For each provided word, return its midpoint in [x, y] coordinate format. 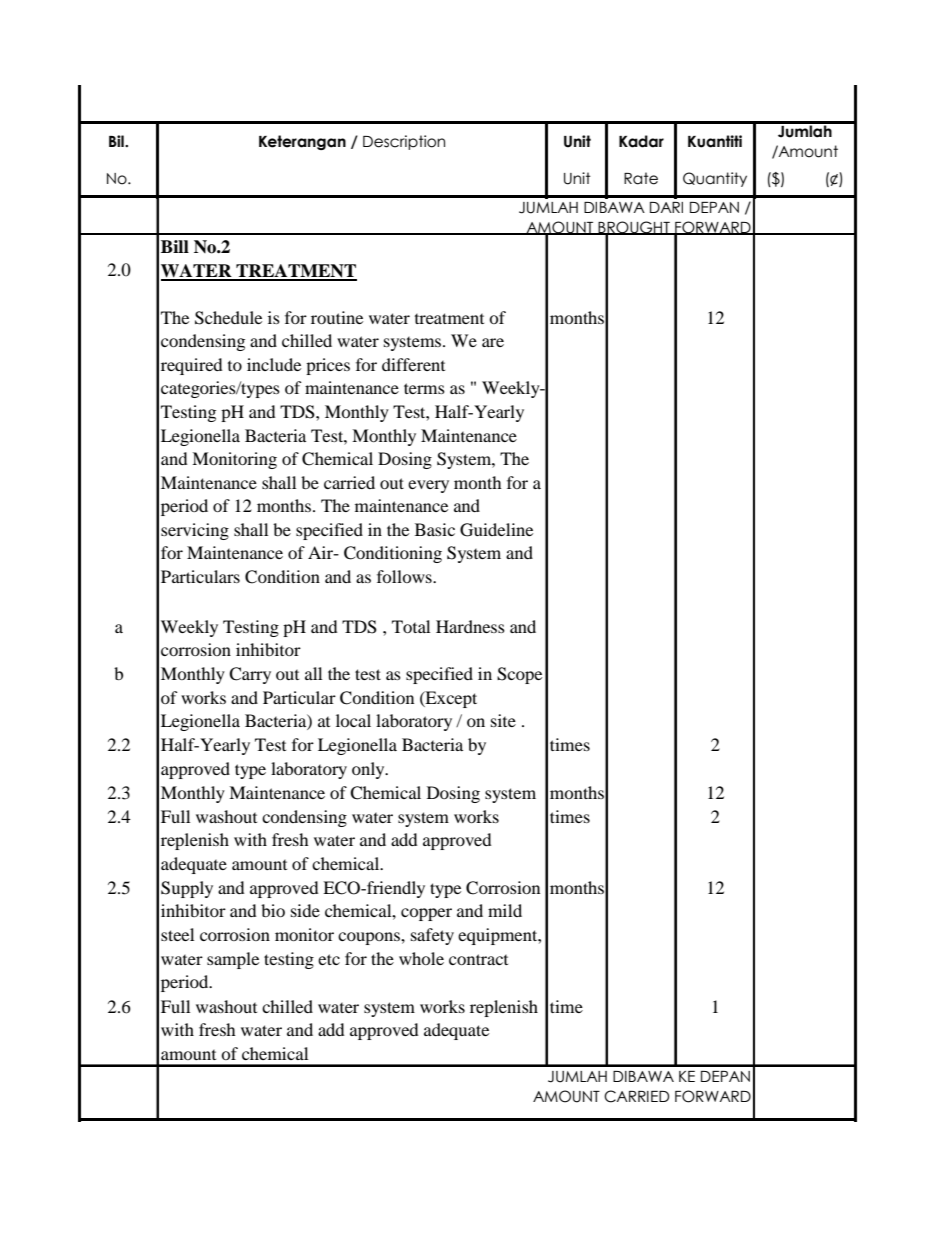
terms [424, 388]
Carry [250, 675]
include [274, 364]
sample [233, 960]
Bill [175, 246]
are [493, 342]
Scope [519, 675]
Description [404, 142]
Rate [641, 178]
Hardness [470, 626]
